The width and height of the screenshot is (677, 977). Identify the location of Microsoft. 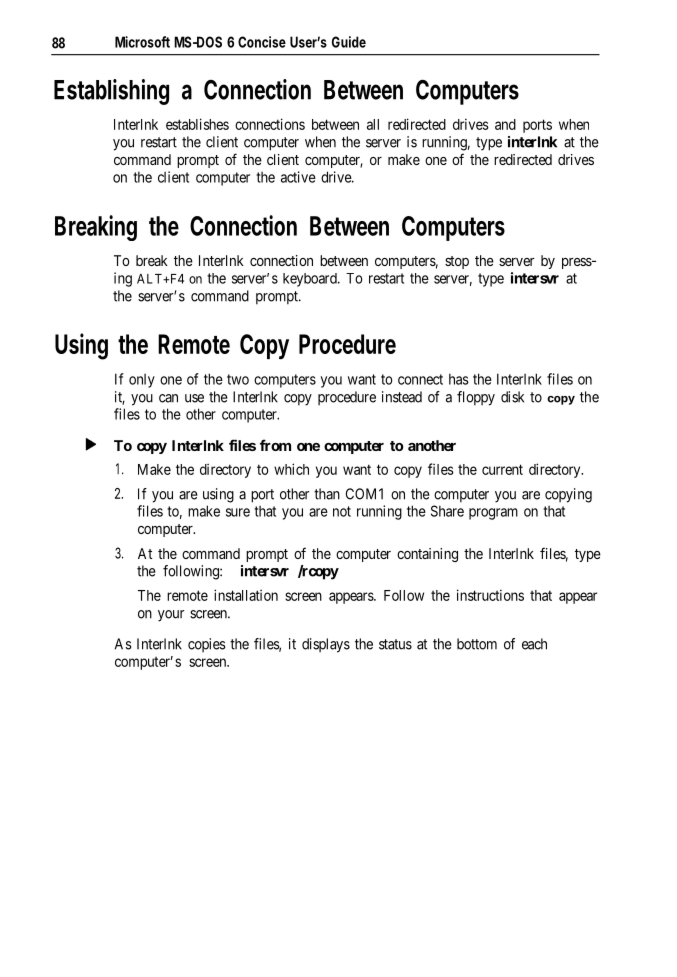
(142, 42).
